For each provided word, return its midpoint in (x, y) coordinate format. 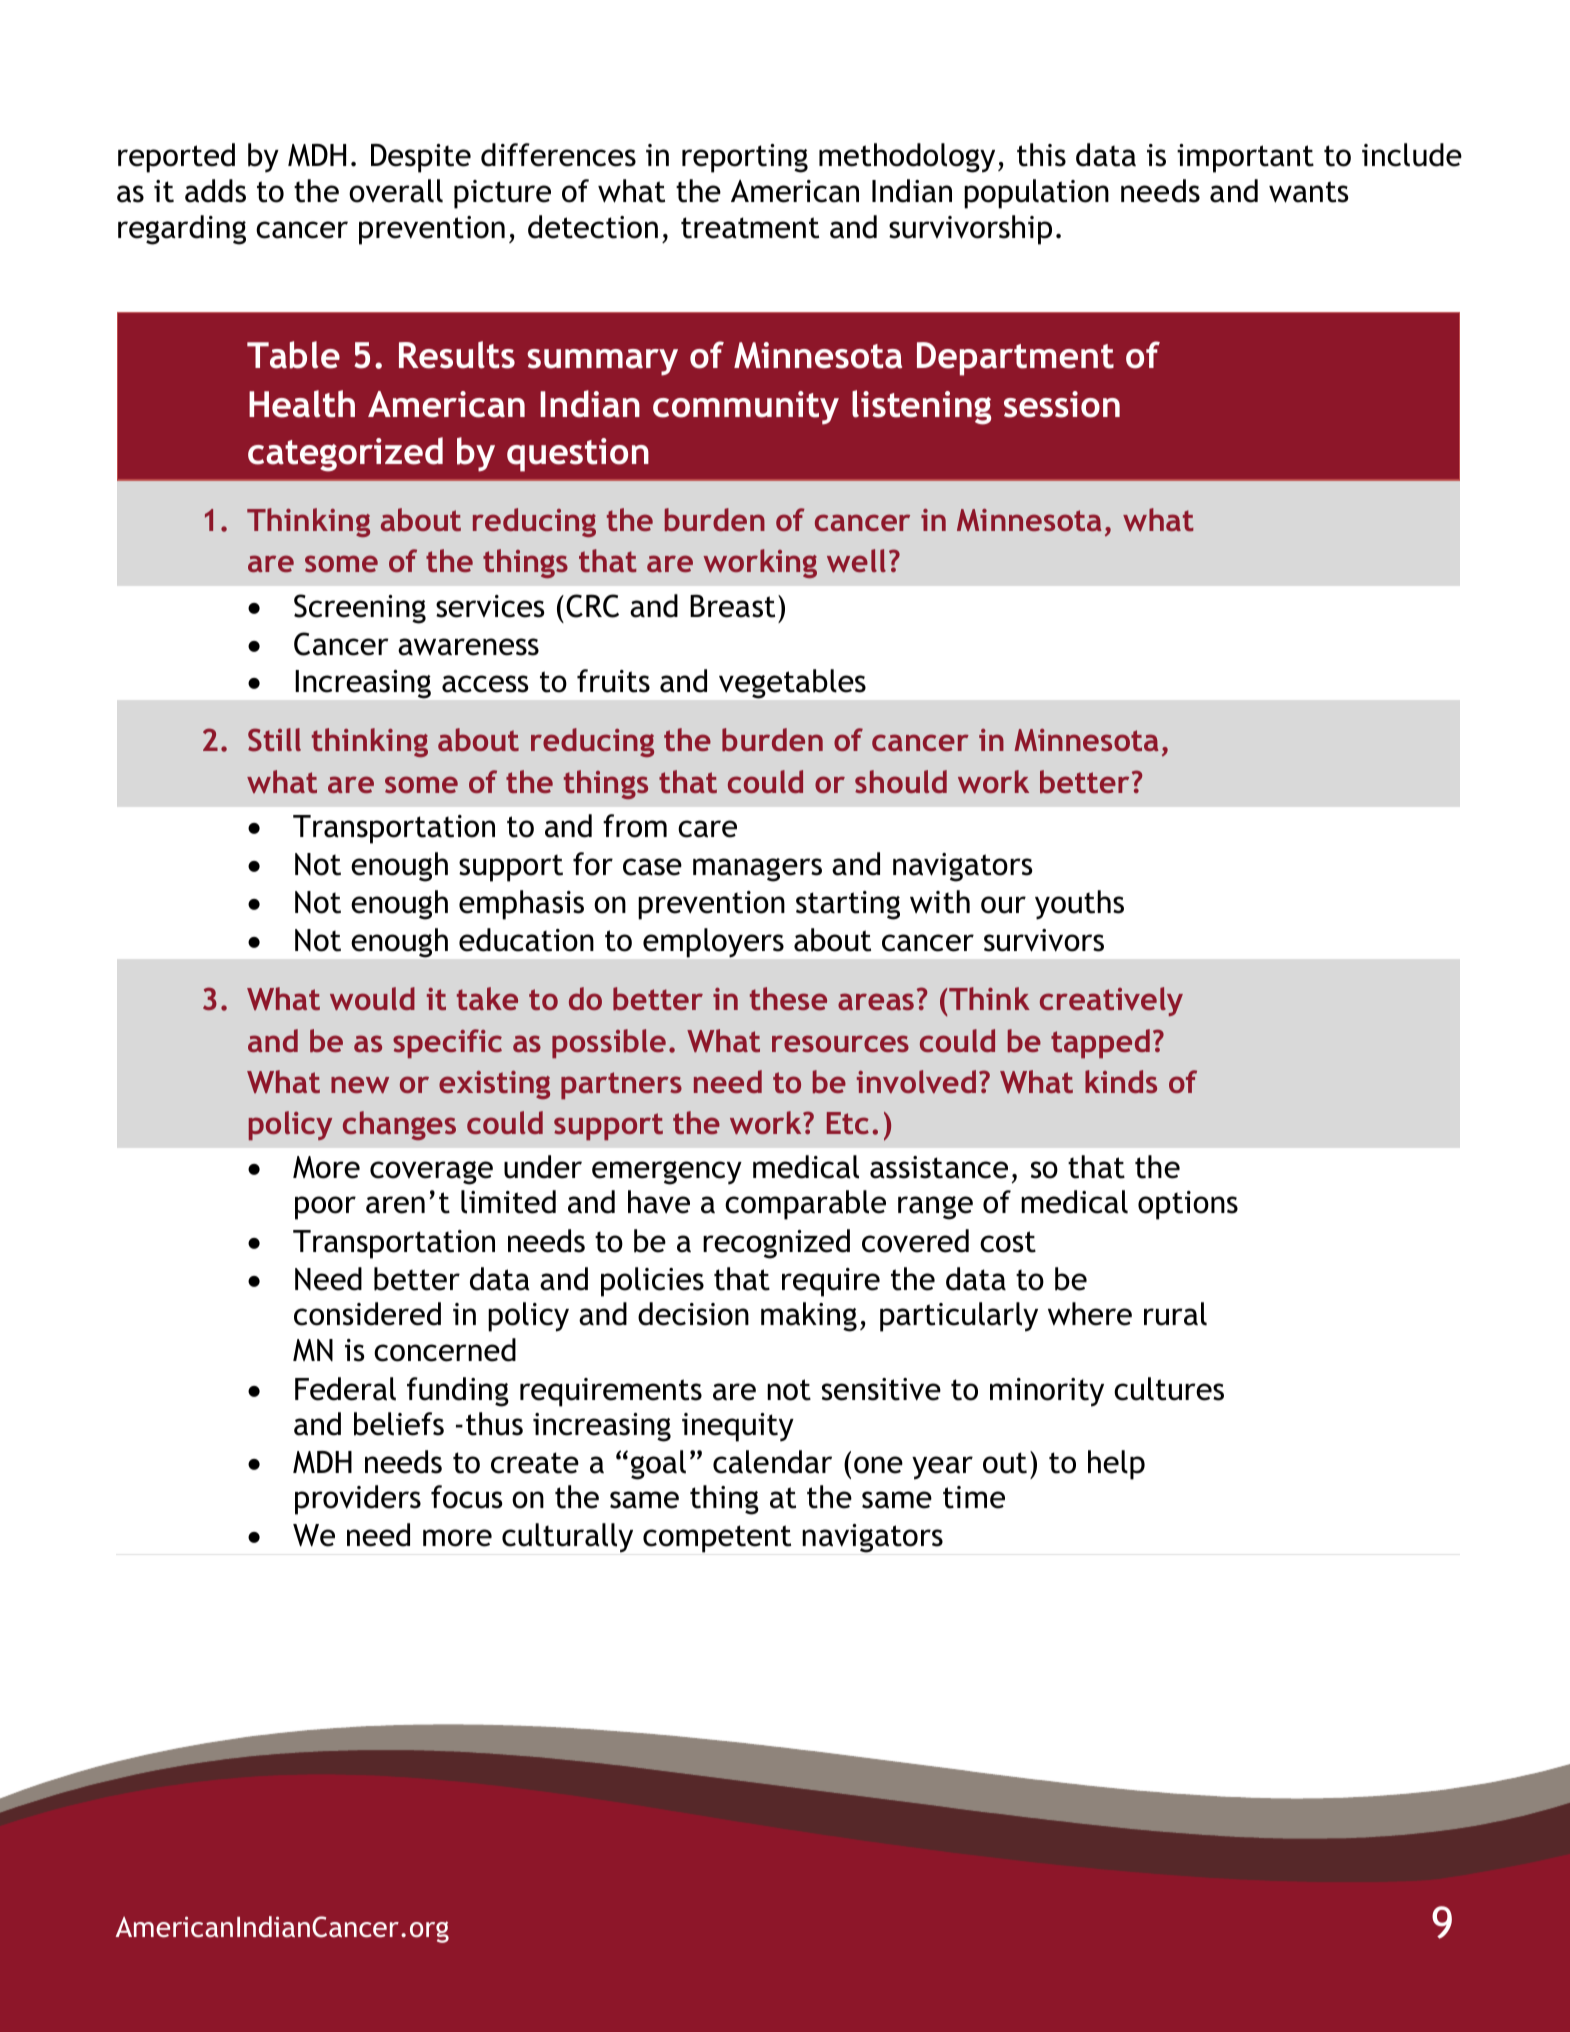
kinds (1121, 1081)
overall (396, 191)
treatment (750, 228)
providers (358, 1500)
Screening (360, 609)
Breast (732, 606)
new (360, 1084)
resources (840, 1043)
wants (1309, 192)
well (856, 560)
